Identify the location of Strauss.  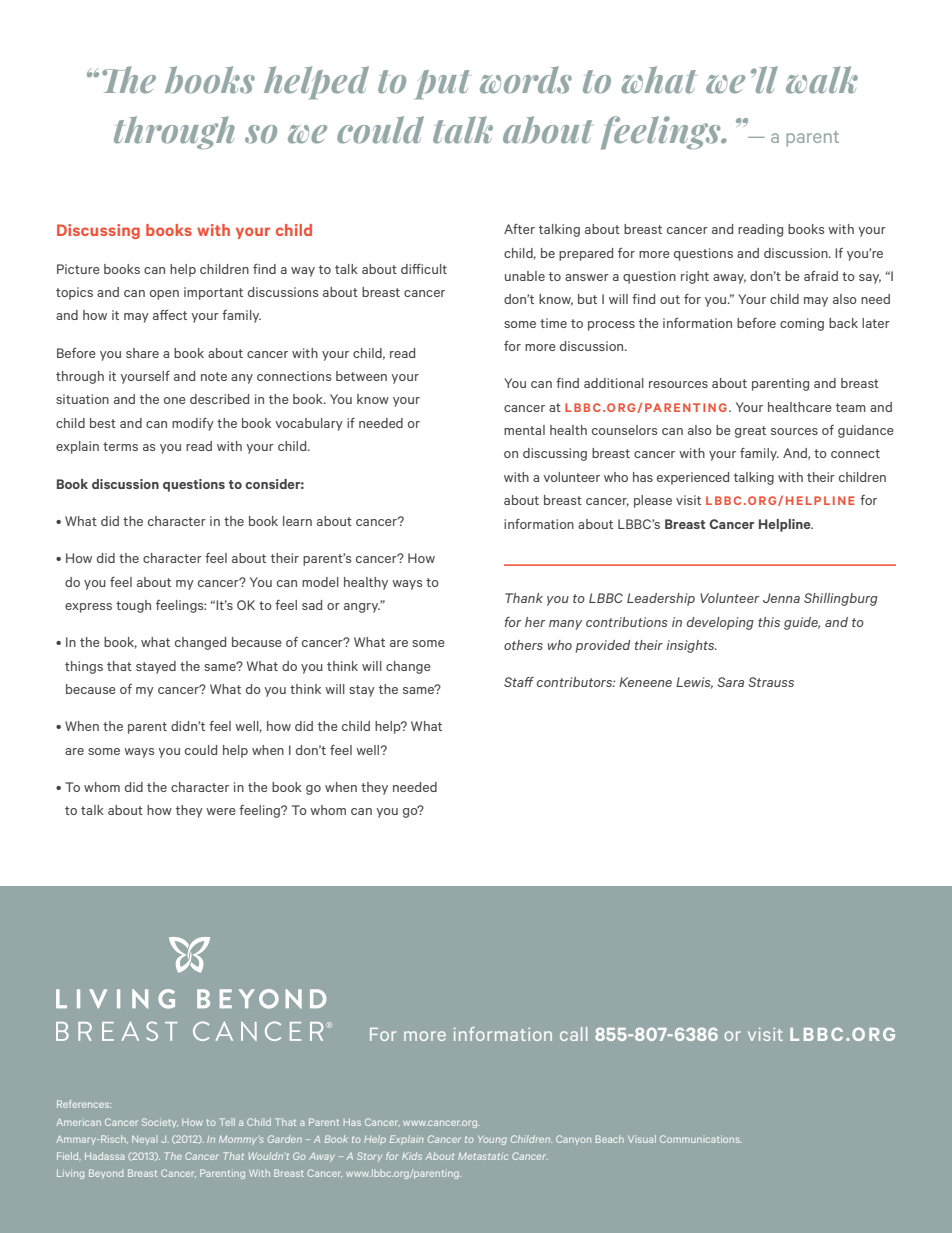
(771, 682).
